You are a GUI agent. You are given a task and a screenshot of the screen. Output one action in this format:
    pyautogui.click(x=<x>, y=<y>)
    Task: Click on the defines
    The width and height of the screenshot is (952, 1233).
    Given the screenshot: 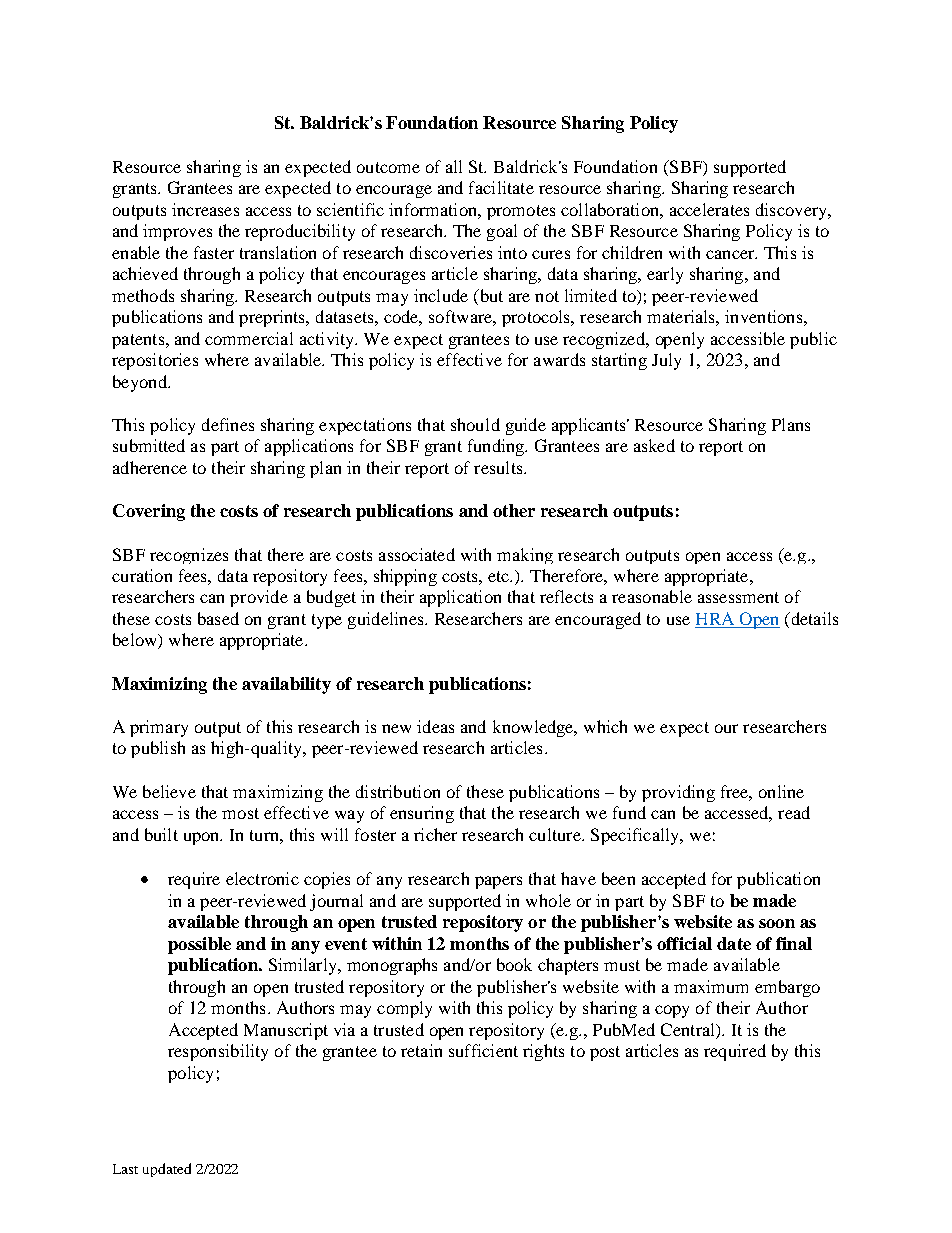 What is the action you would take?
    pyautogui.click(x=228, y=424)
